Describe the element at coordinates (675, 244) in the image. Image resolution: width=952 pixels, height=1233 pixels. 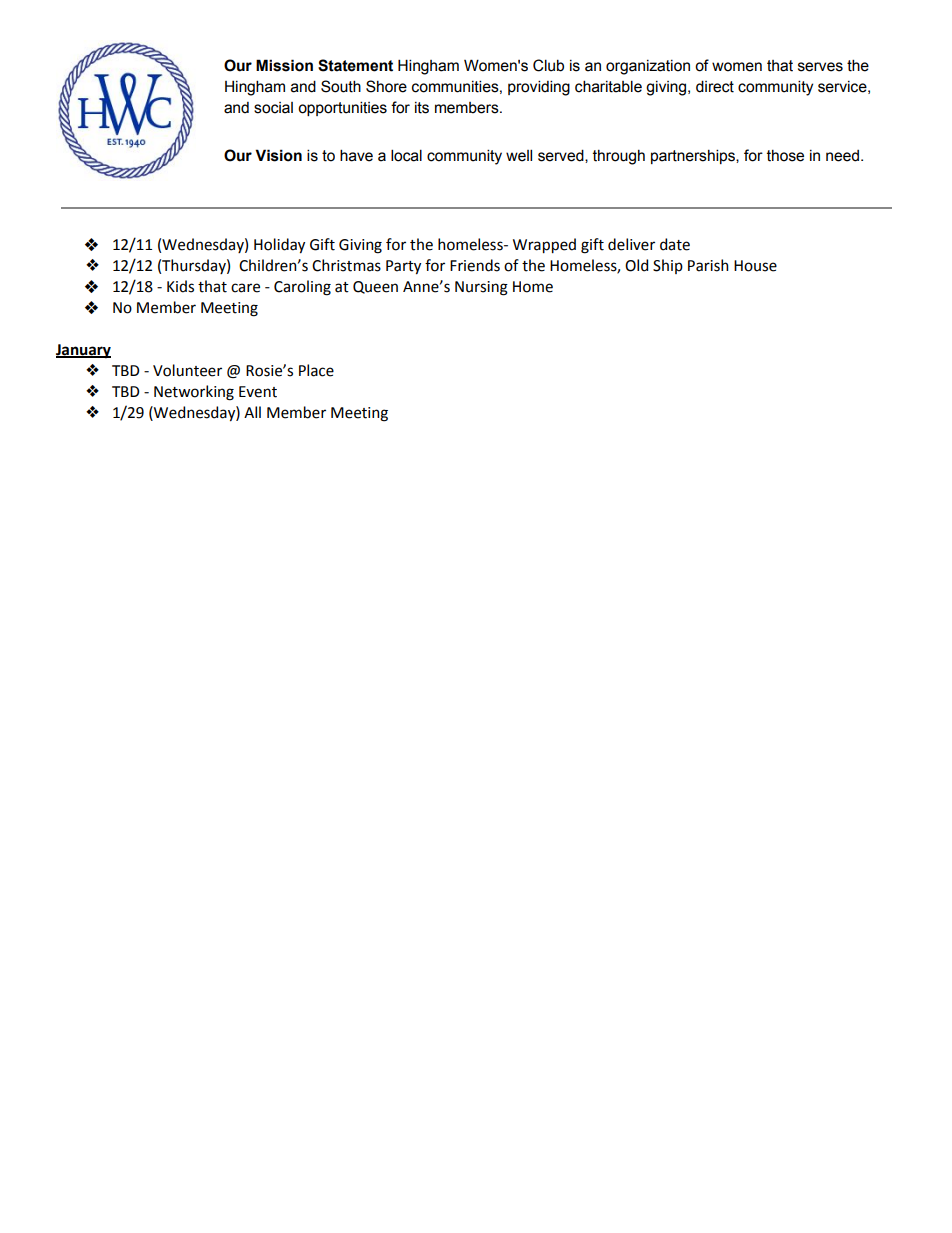
I see `date` at that location.
